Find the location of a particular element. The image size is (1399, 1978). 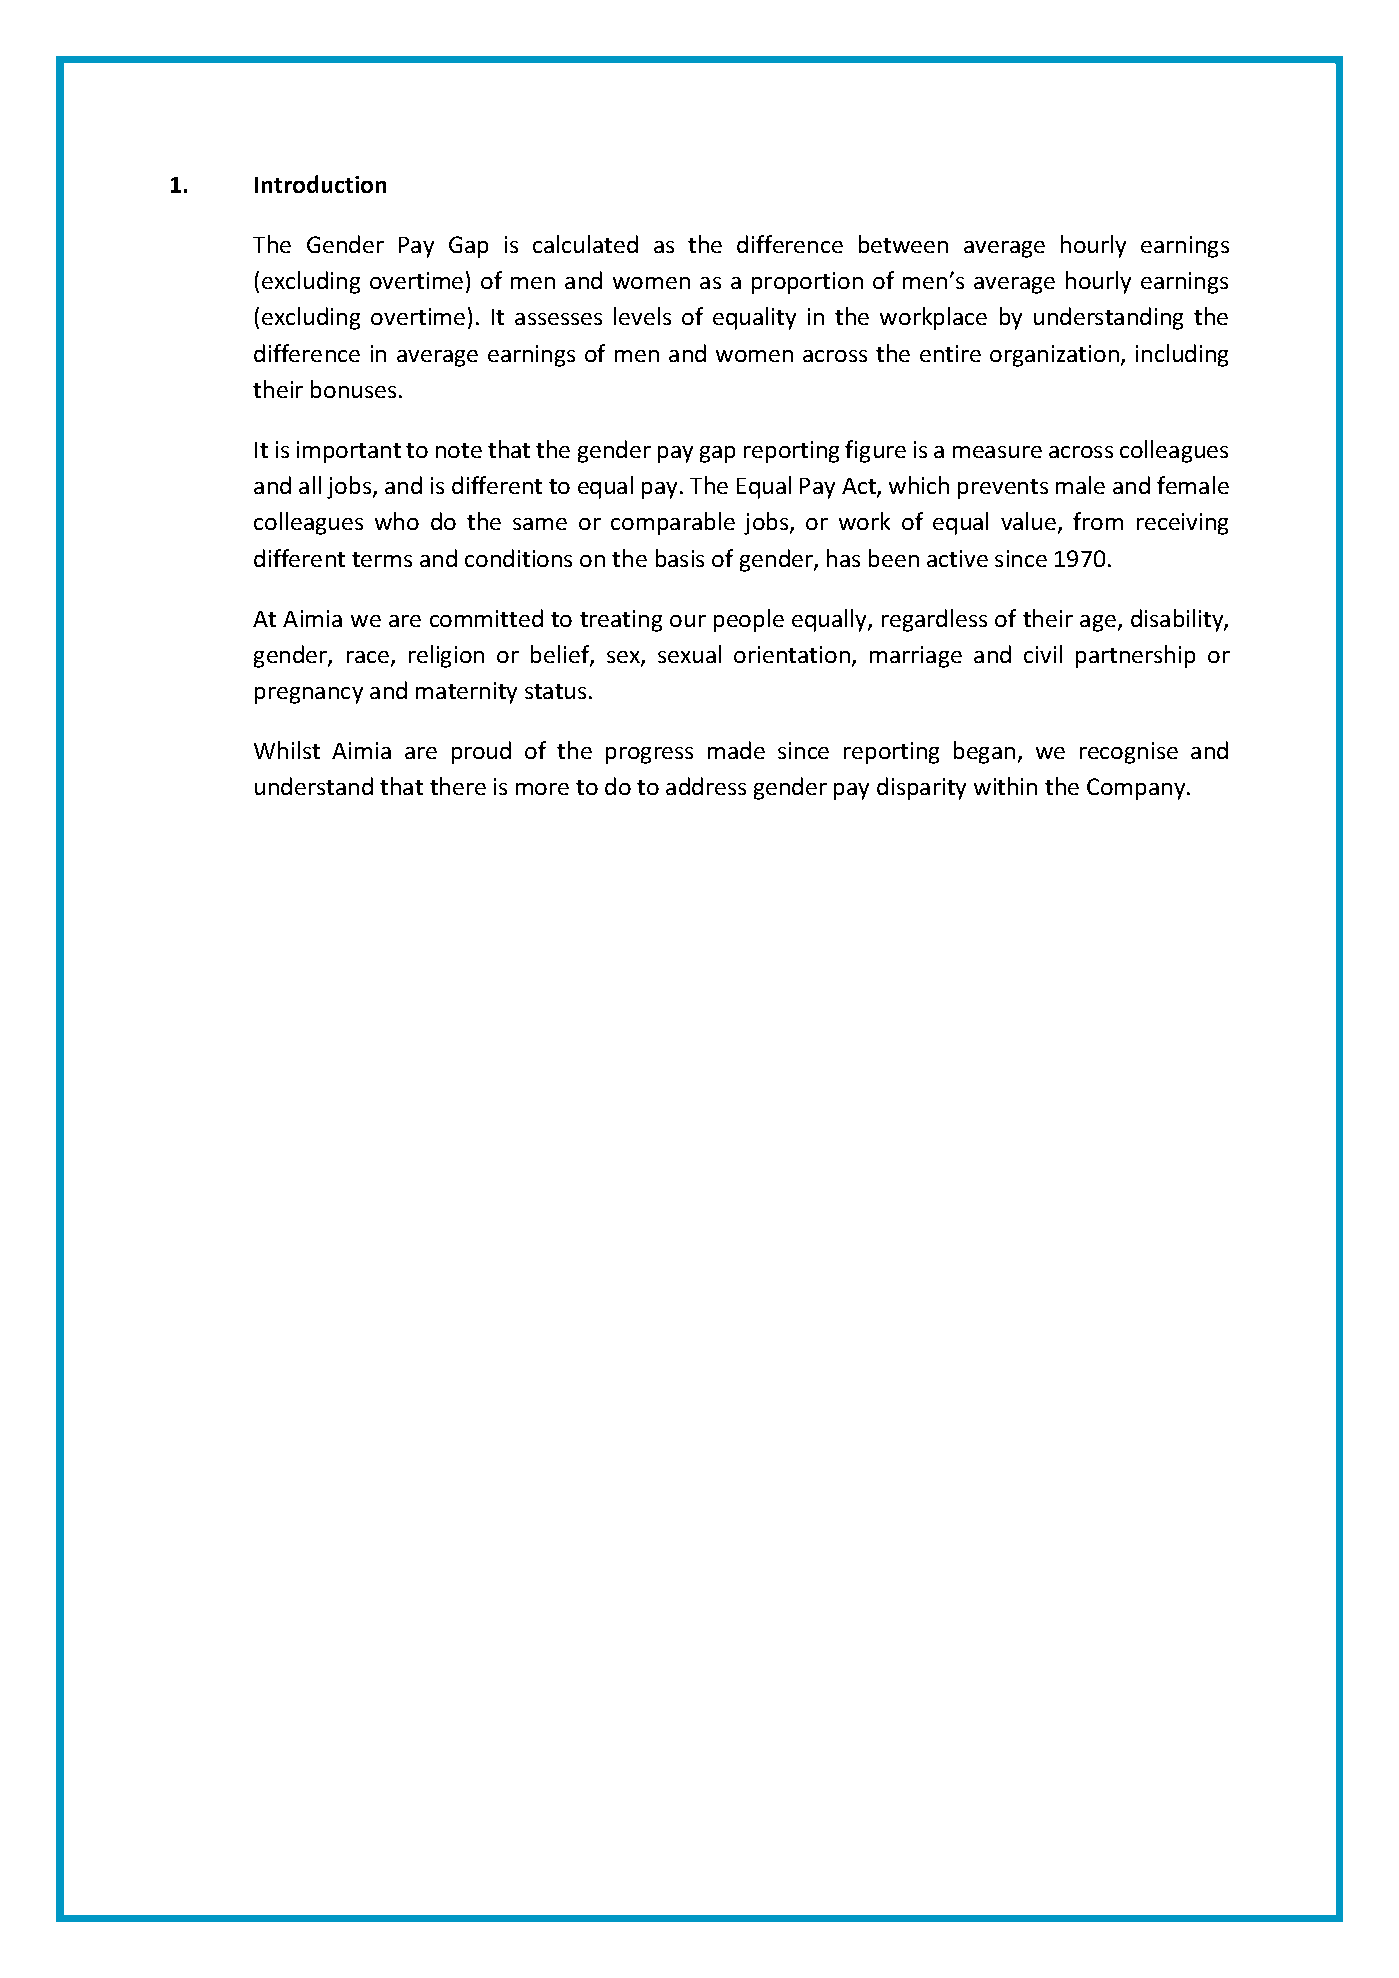

race is located at coordinates (368, 657).
